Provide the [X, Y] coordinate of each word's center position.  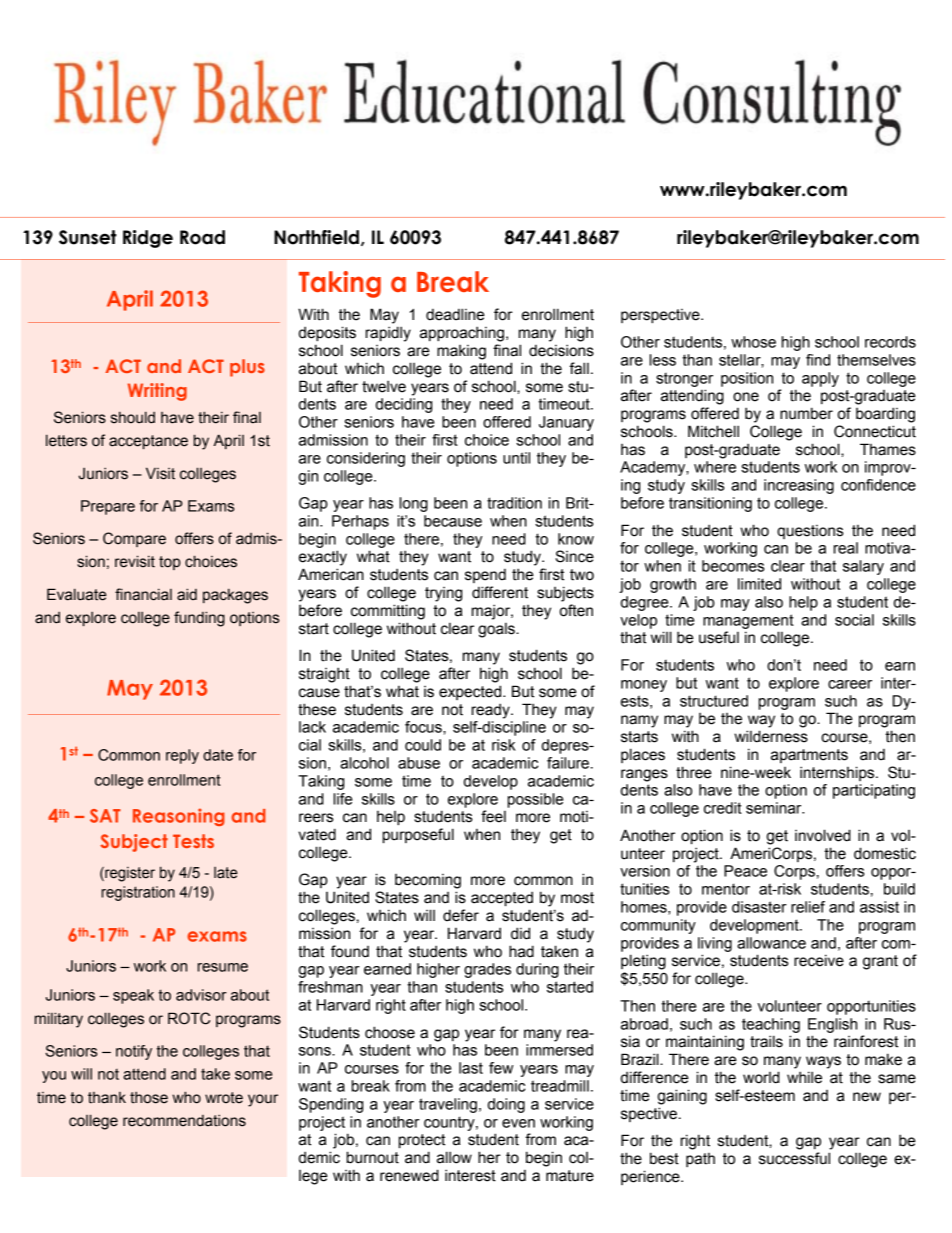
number [806, 413]
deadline [455, 314]
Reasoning [179, 817]
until [516, 458]
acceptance [148, 442]
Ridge [148, 239]
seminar [775, 808]
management [748, 621]
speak [133, 996]
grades [487, 970]
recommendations [184, 1120]
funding [199, 619]
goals [497, 630]
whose [753, 342]
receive [819, 960]
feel [493, 816]
